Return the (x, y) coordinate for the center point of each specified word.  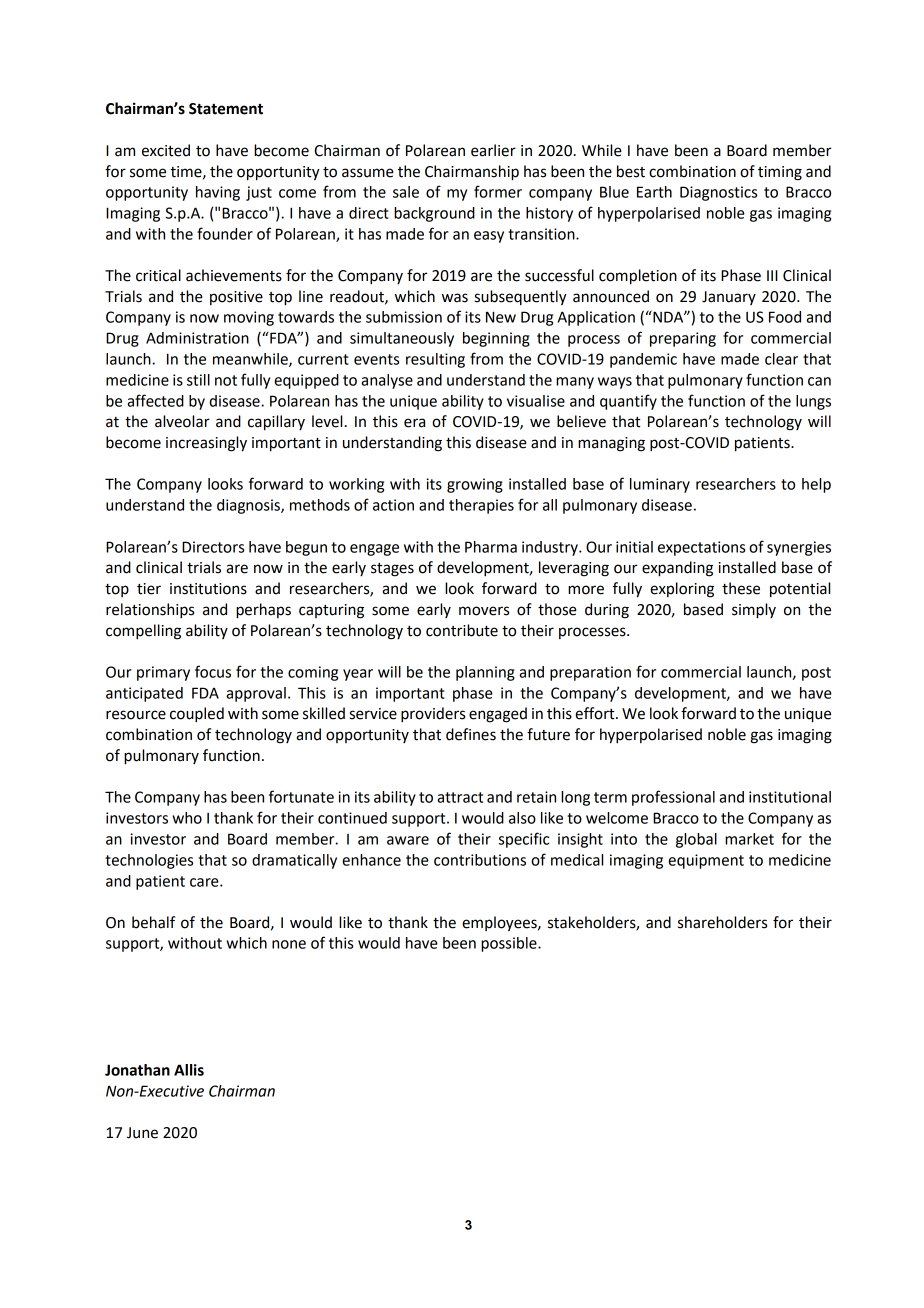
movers (484, 611)
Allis (189, 1070)
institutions (208, 589)
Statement (226, 109)
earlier (493, 150)
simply (754, 611)
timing (780, 173)
